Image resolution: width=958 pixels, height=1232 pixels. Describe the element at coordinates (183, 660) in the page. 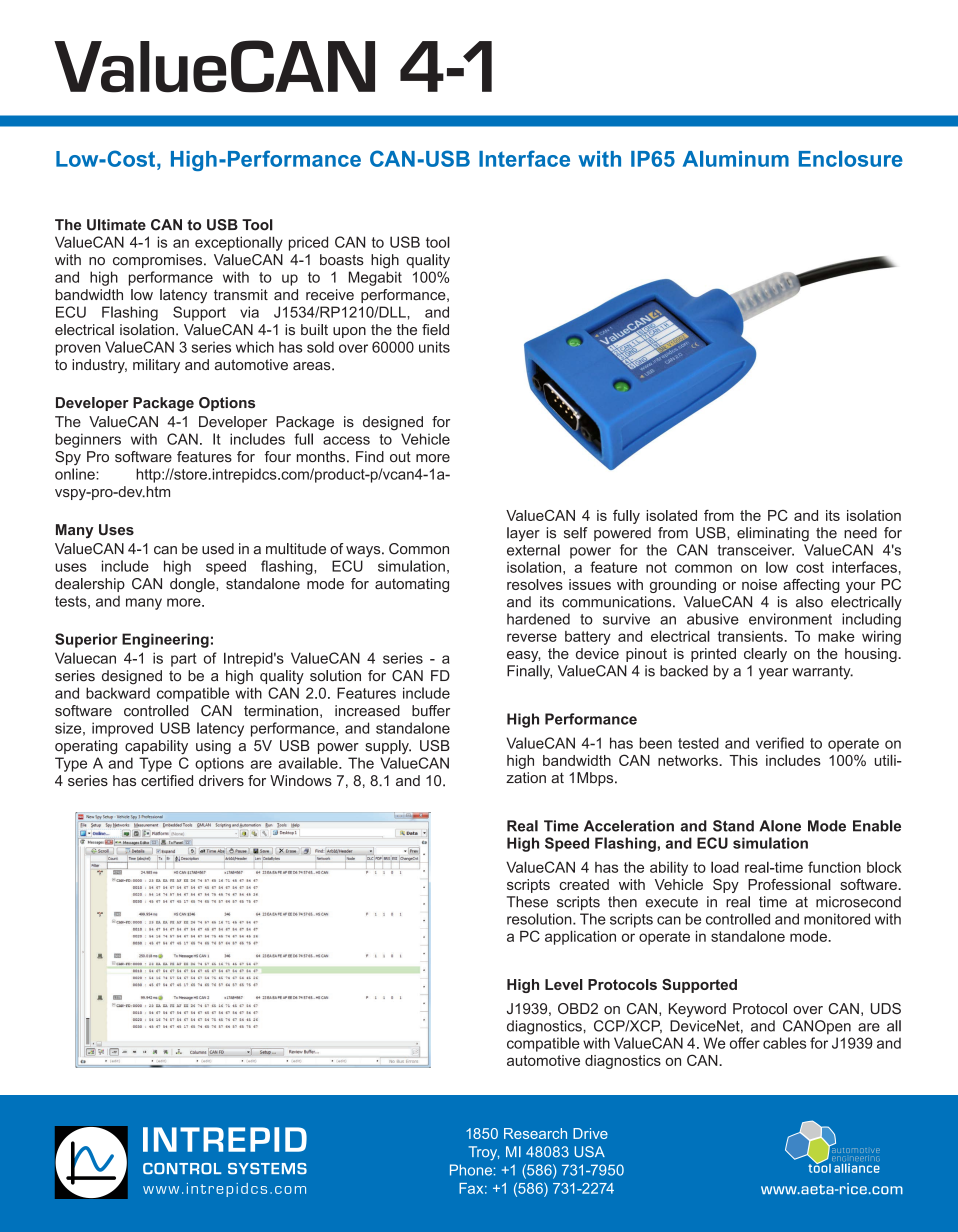

I see `part` at that location.
